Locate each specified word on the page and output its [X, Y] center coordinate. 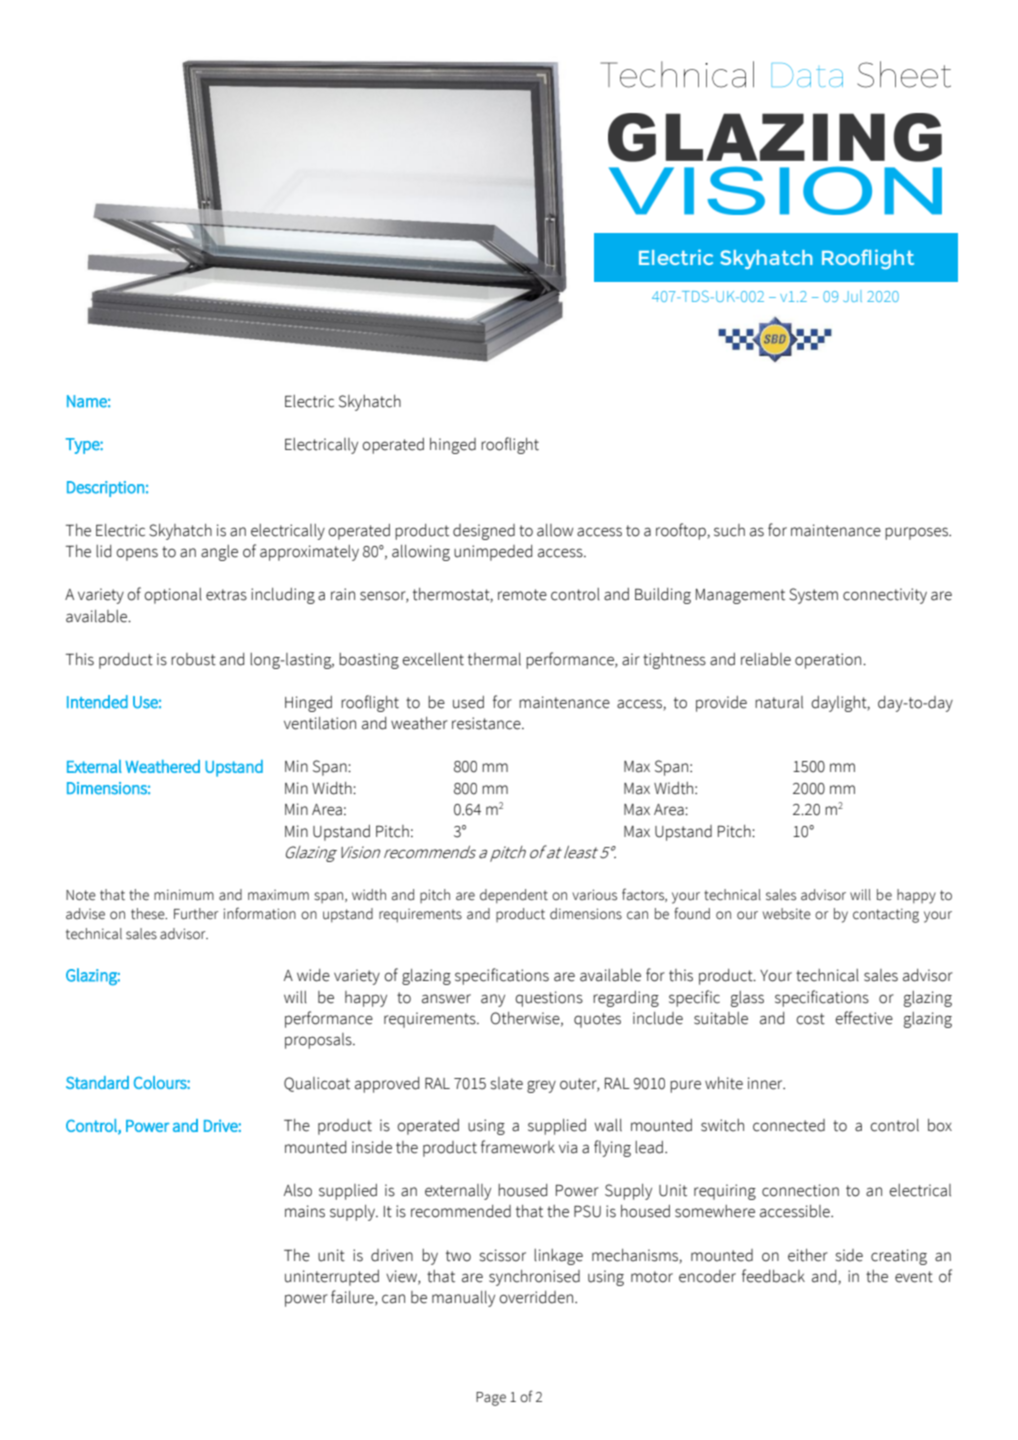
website [787, 914]
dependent [514, 896]
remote [522, 595]
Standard [97, 1082]
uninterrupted [332, 1278]
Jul [852, 296]
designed [484, 532]
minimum [184, 895]
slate [507, 1083]
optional [173, 596]
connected [789, 1125]
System [813, 596]
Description [105, 489]
